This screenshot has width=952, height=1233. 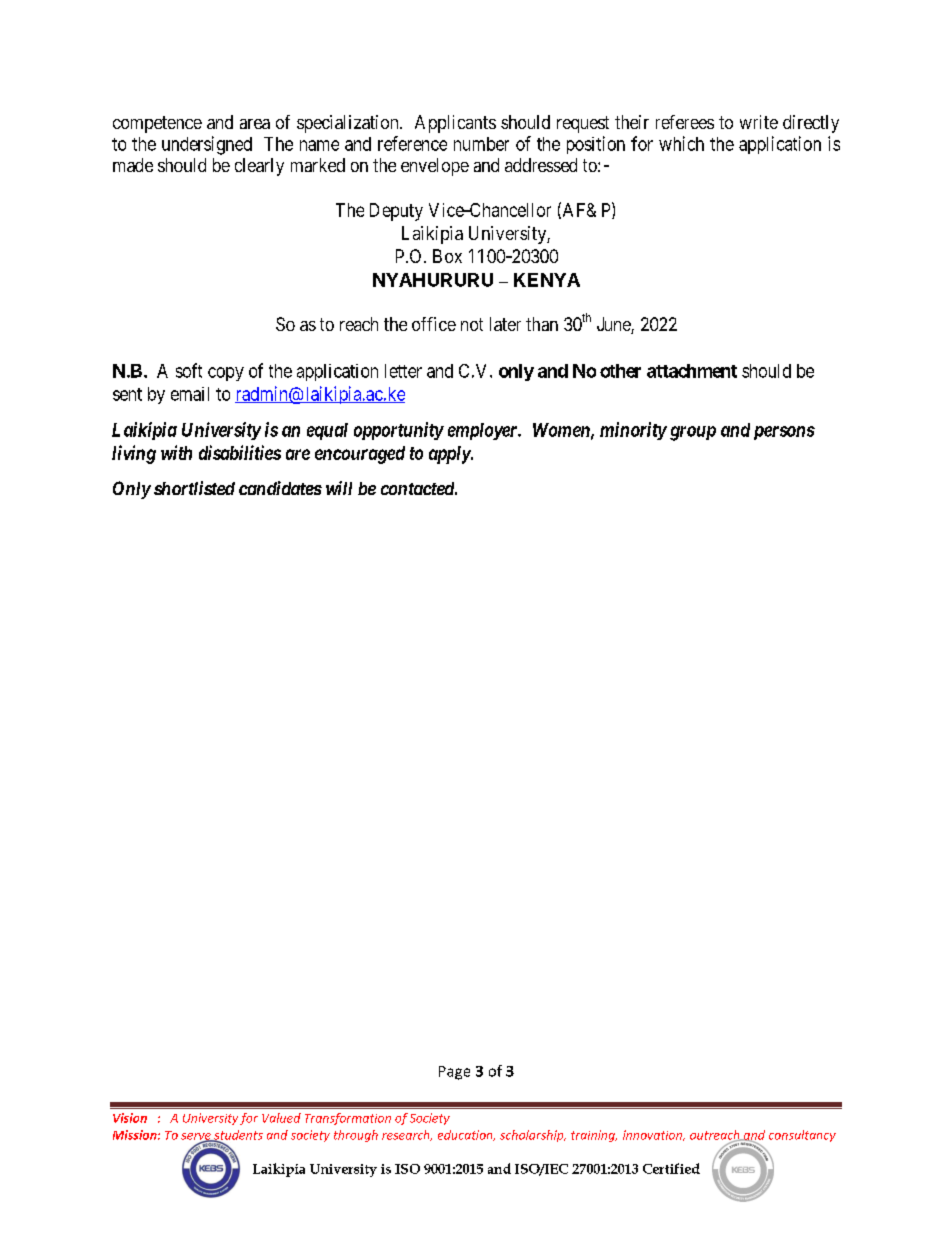 I want to click on shortlisted, so click(x=194, y=488).
